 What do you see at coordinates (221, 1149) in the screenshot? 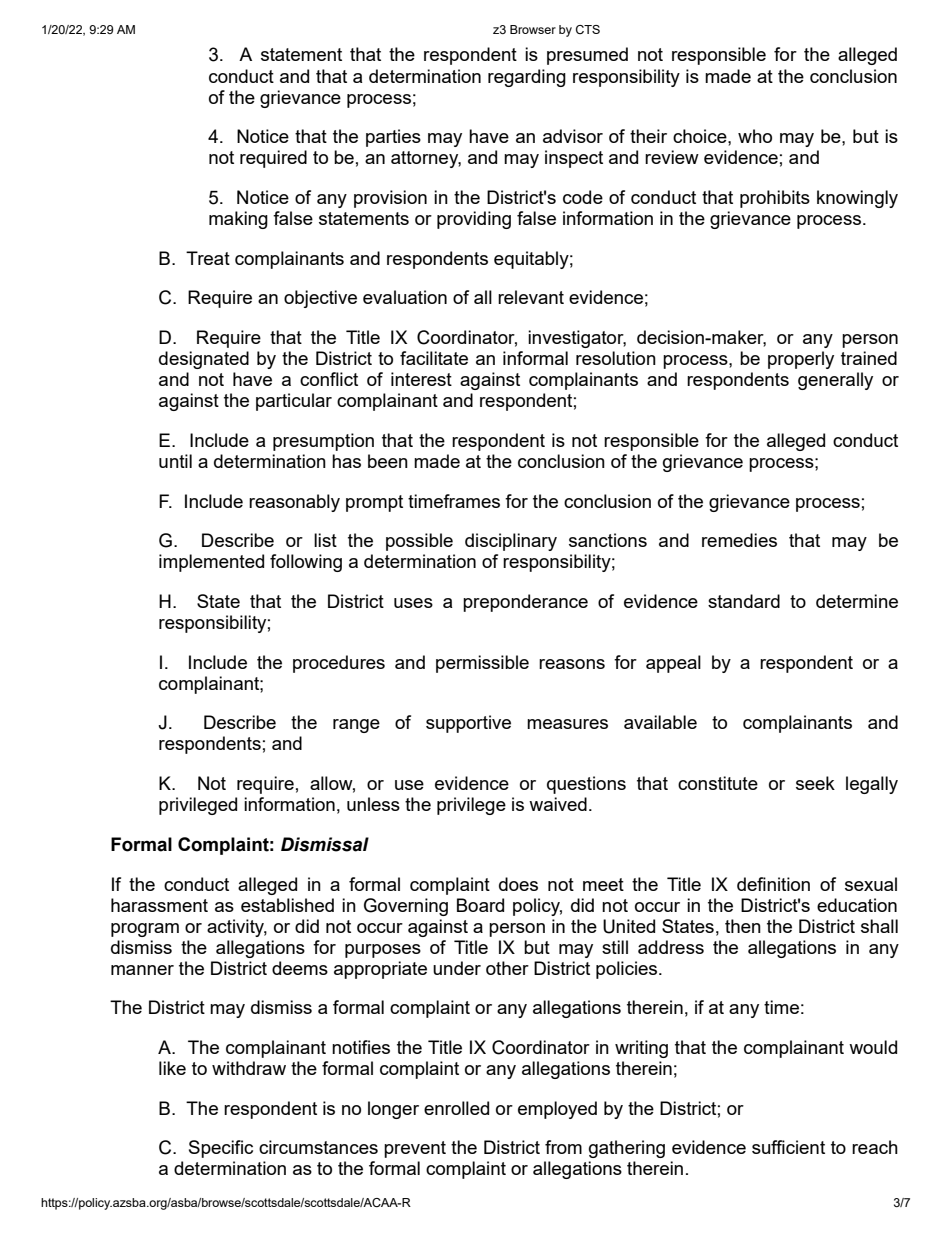
I see `Specific` at bounding box center [221, 1149].
